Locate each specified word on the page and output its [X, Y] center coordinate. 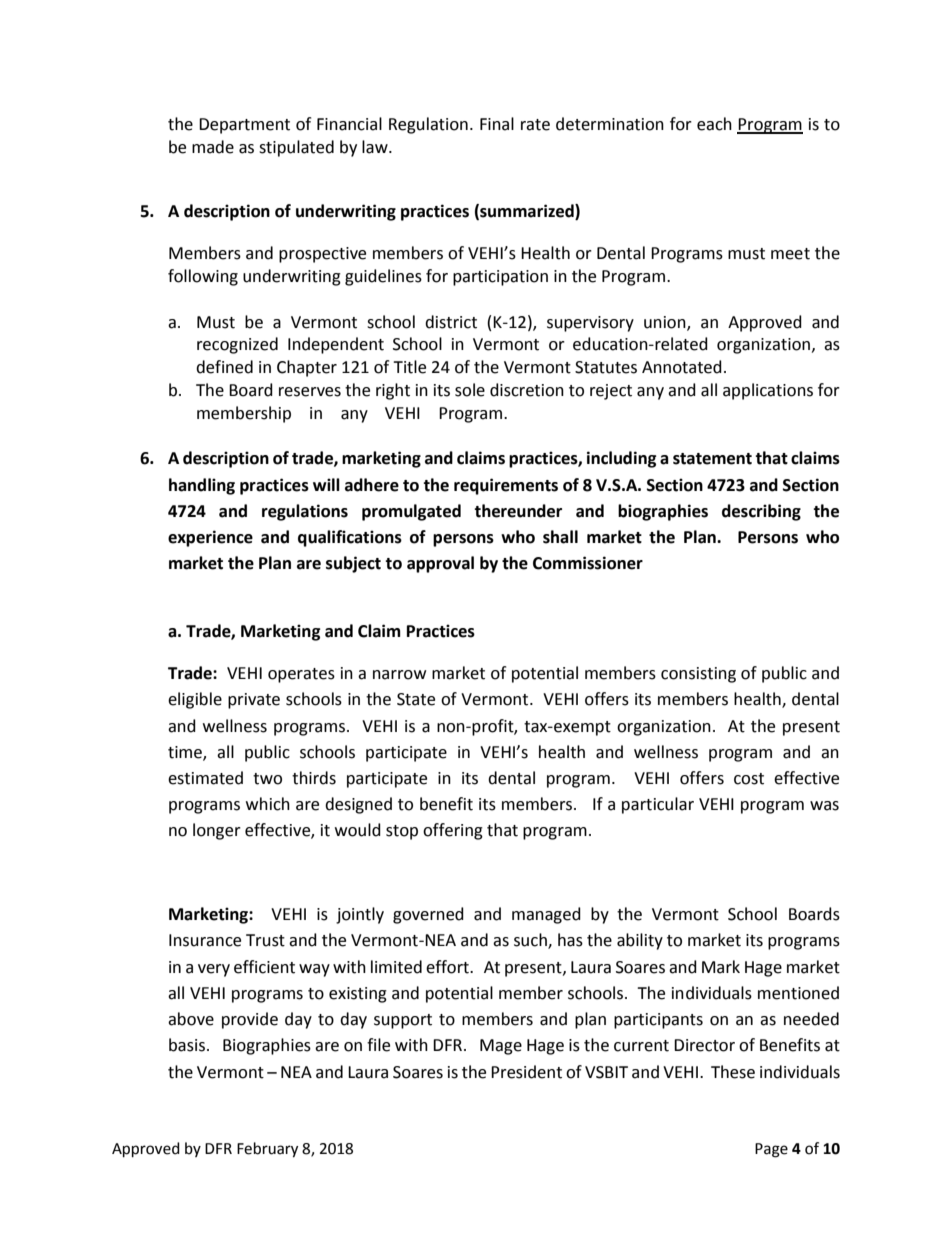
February [267, 1150]
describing [761, 512]
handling [202, 486]
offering [453, 831]
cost [749, 779]
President [526, 1072]
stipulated [296, 148]
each [714, 124]
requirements [506, 486]
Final [497, 124]
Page [771, 1150]
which [268, 804]
